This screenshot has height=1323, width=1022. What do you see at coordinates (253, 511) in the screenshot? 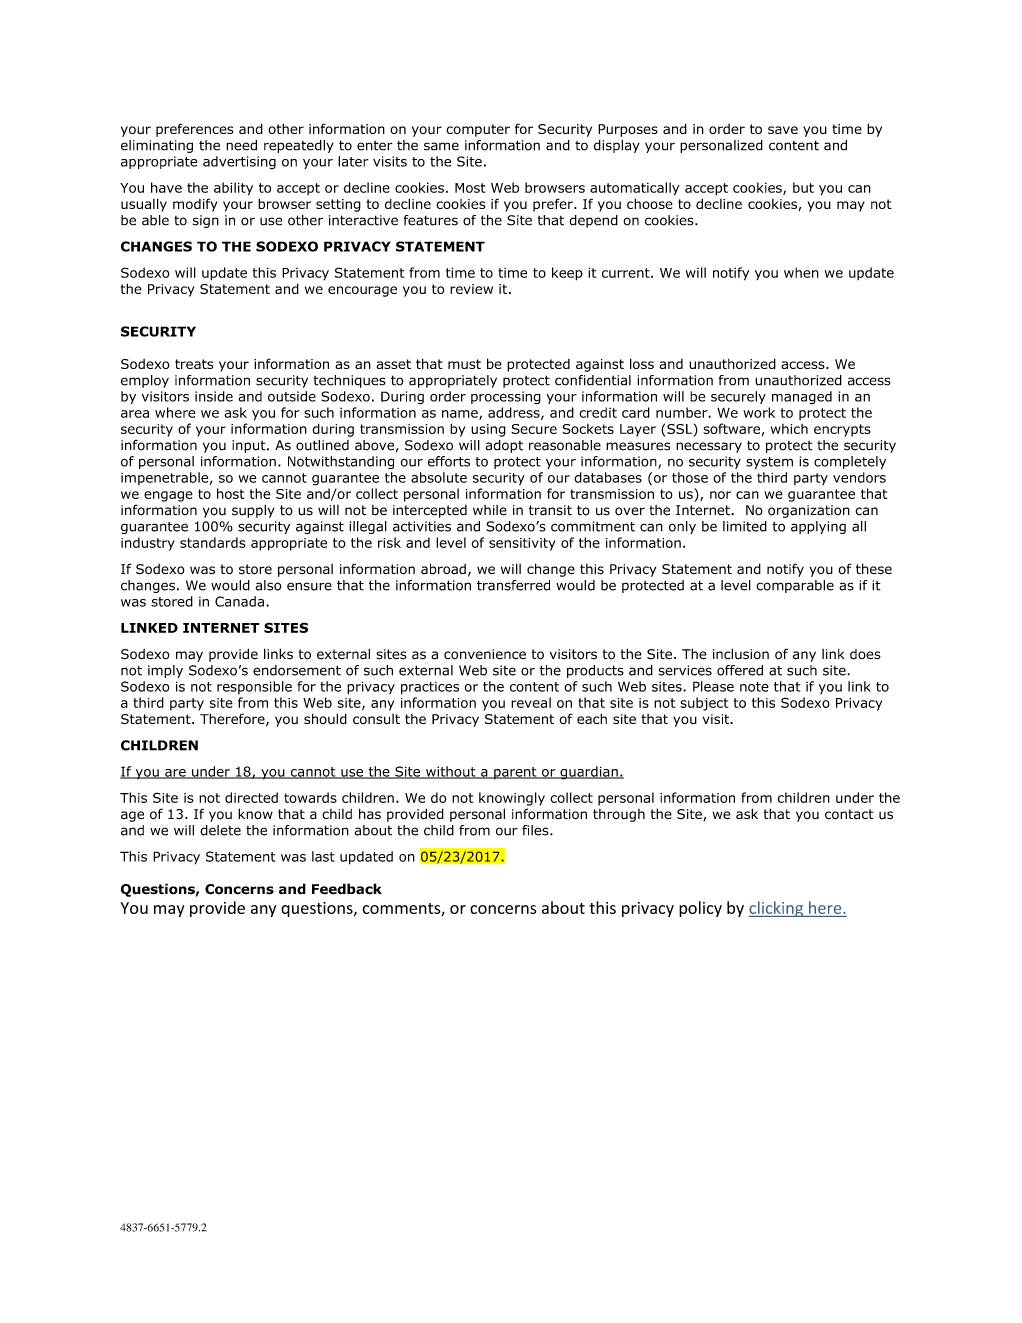
I see `supply` at bounding box center [253, 511].
